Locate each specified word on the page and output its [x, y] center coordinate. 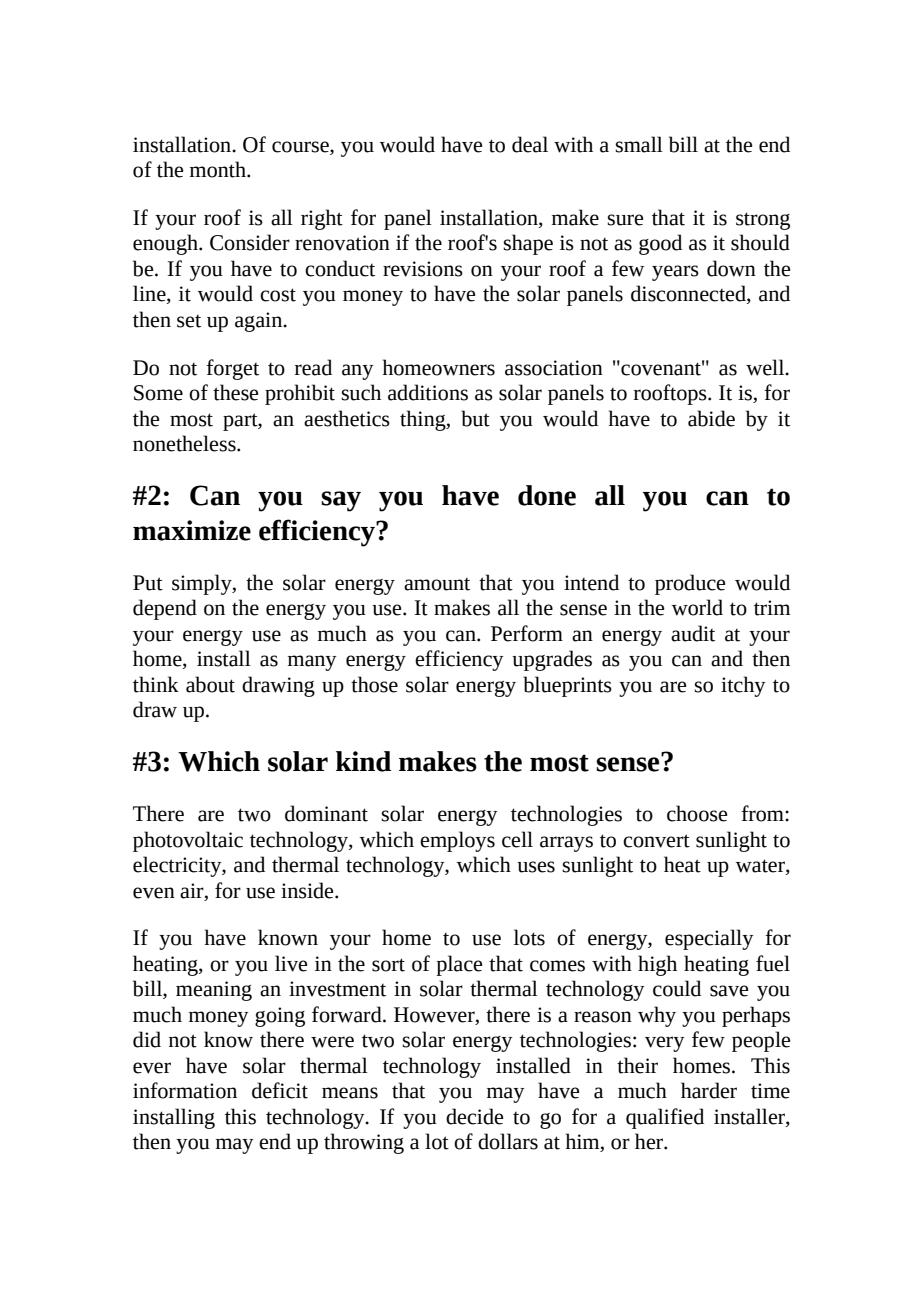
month [219, 169]
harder [709, 1090]
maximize [192, 530]
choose [697, 813]
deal [530, 144]
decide [474, 1116]
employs [457, 841]
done [547, 495]
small [639, 144]
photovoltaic [188, 841]
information [185, 1090]
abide [711, 418]
